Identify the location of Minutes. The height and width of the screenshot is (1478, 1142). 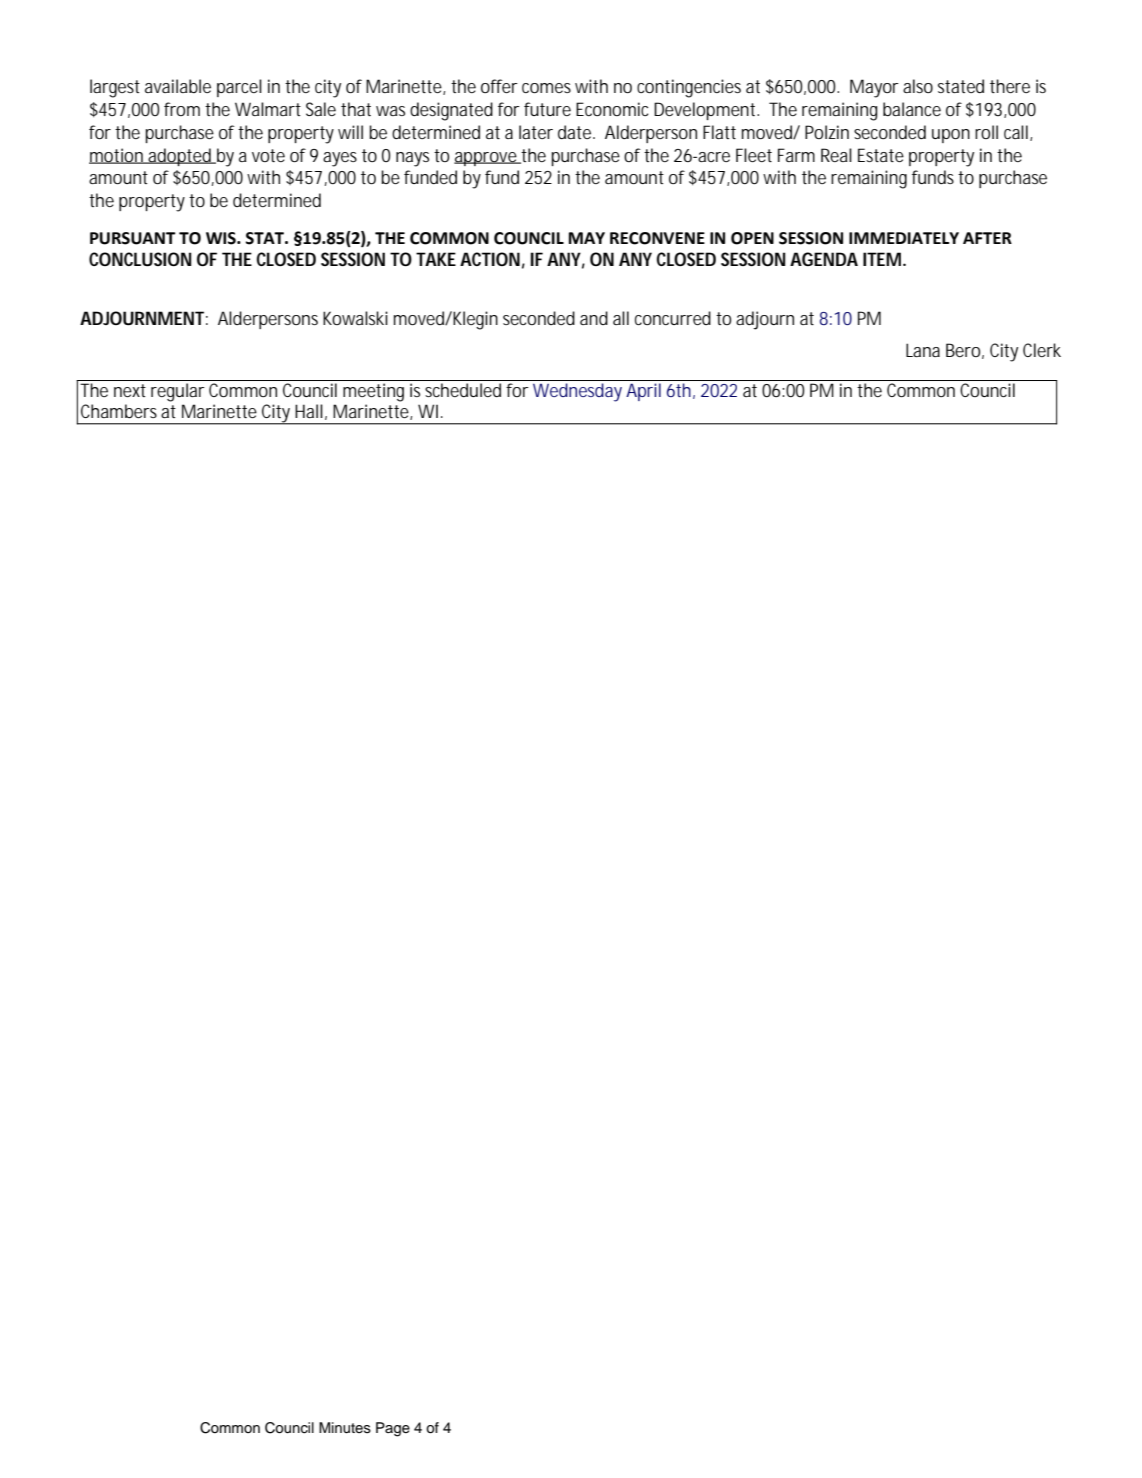
(345, 1428).
